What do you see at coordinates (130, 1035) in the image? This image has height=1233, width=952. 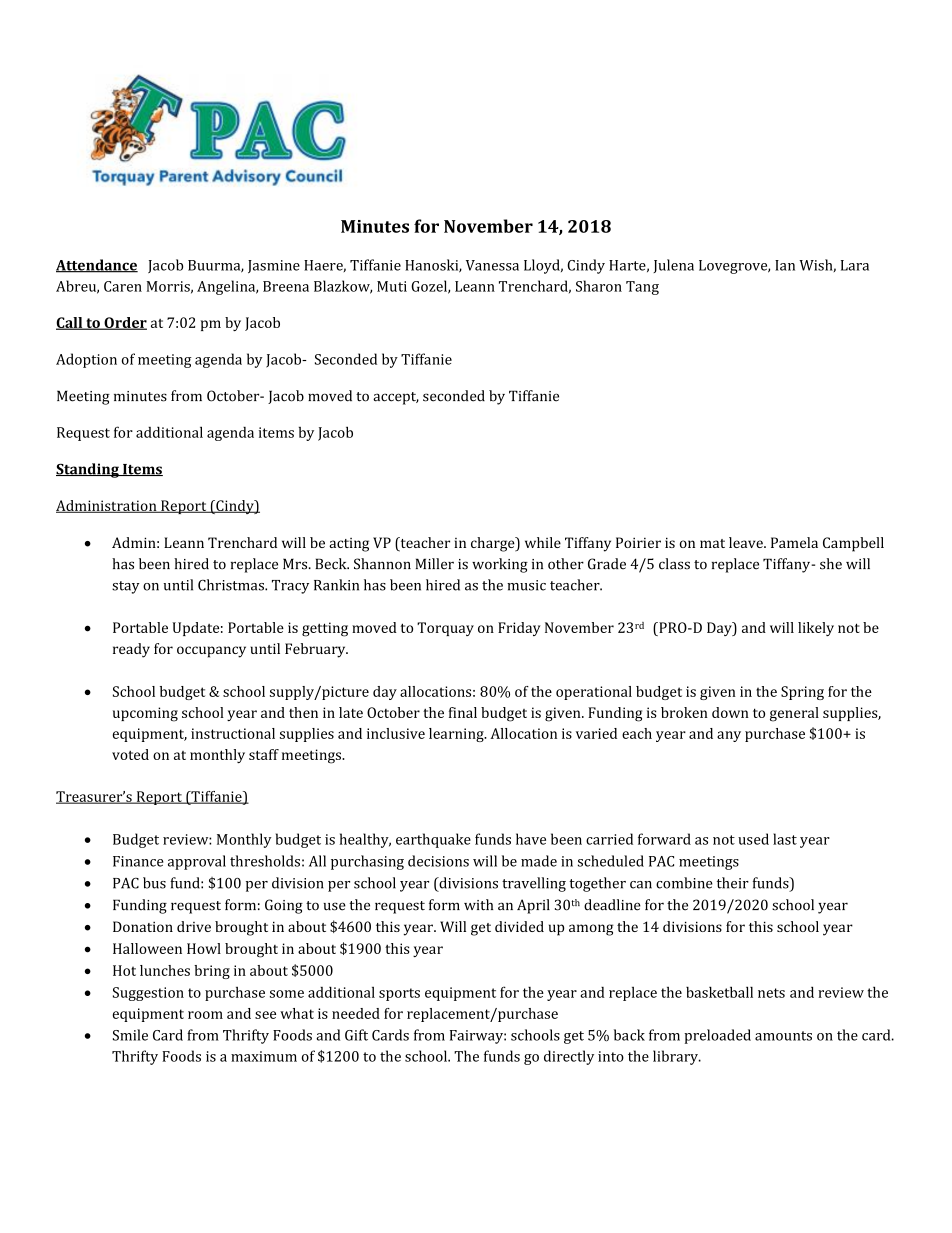 I see `Smile` at bounding box center [130, 1035].
